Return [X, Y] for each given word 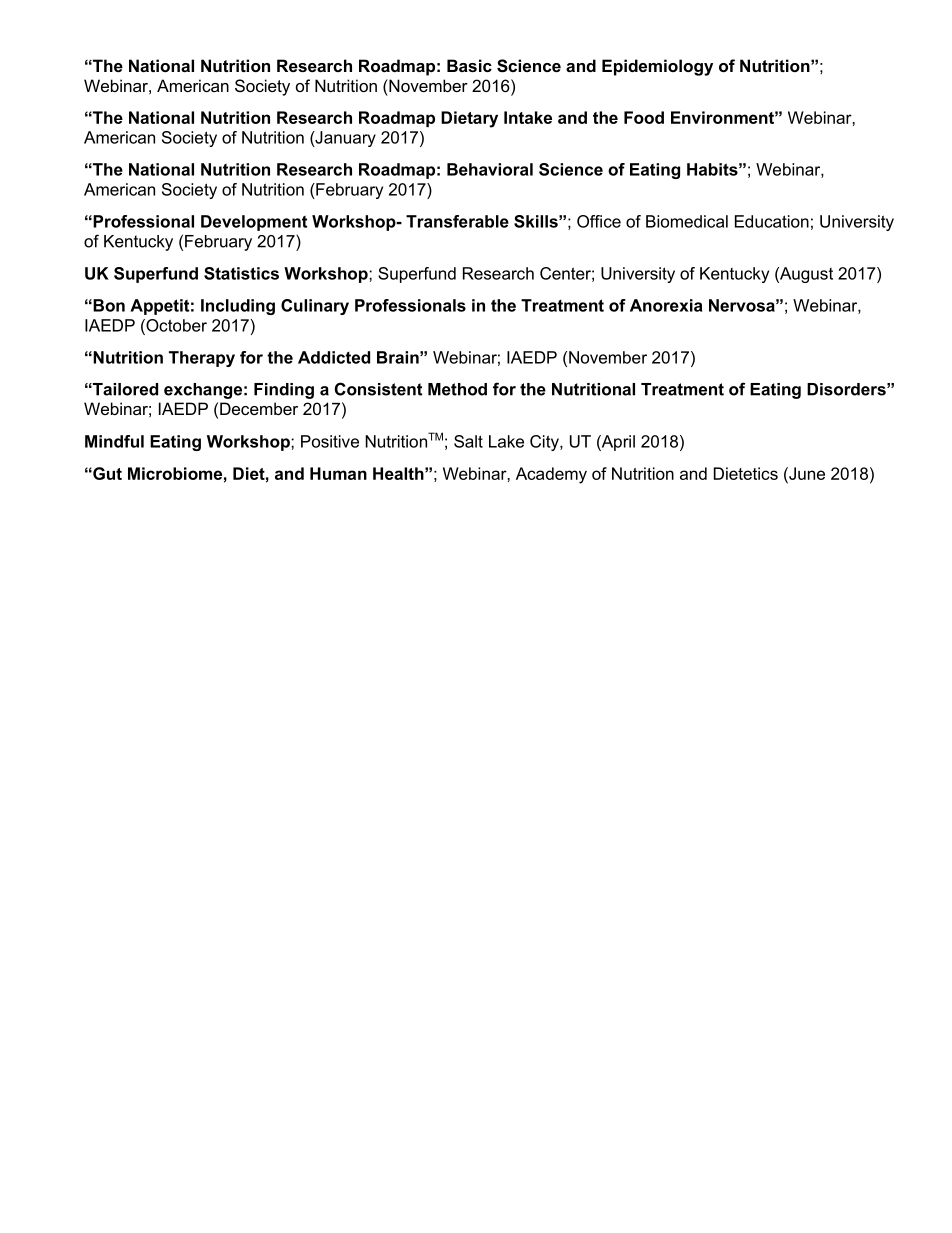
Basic [469, 65]
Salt [468, 441]
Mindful [114, 441]
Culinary [315, 307]
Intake [528, 117]
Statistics [241, 273]
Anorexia [666, 305]
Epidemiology [657, 67]
